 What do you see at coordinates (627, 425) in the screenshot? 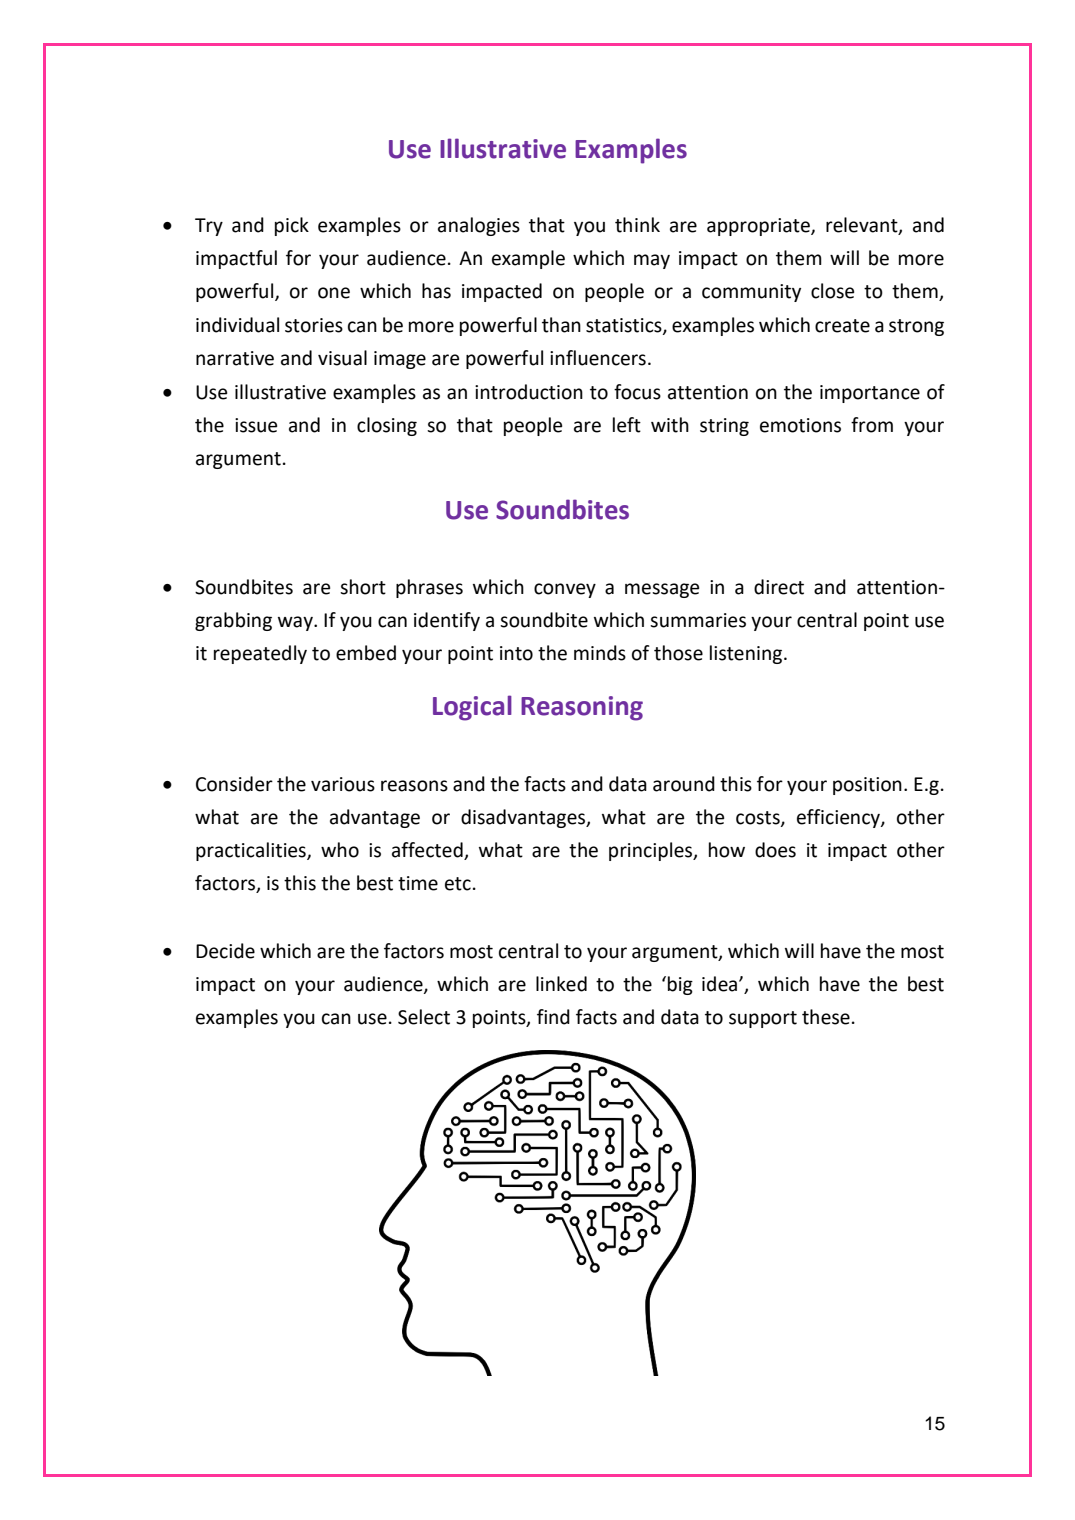
I see `left` at bounding box center [627, 425].
